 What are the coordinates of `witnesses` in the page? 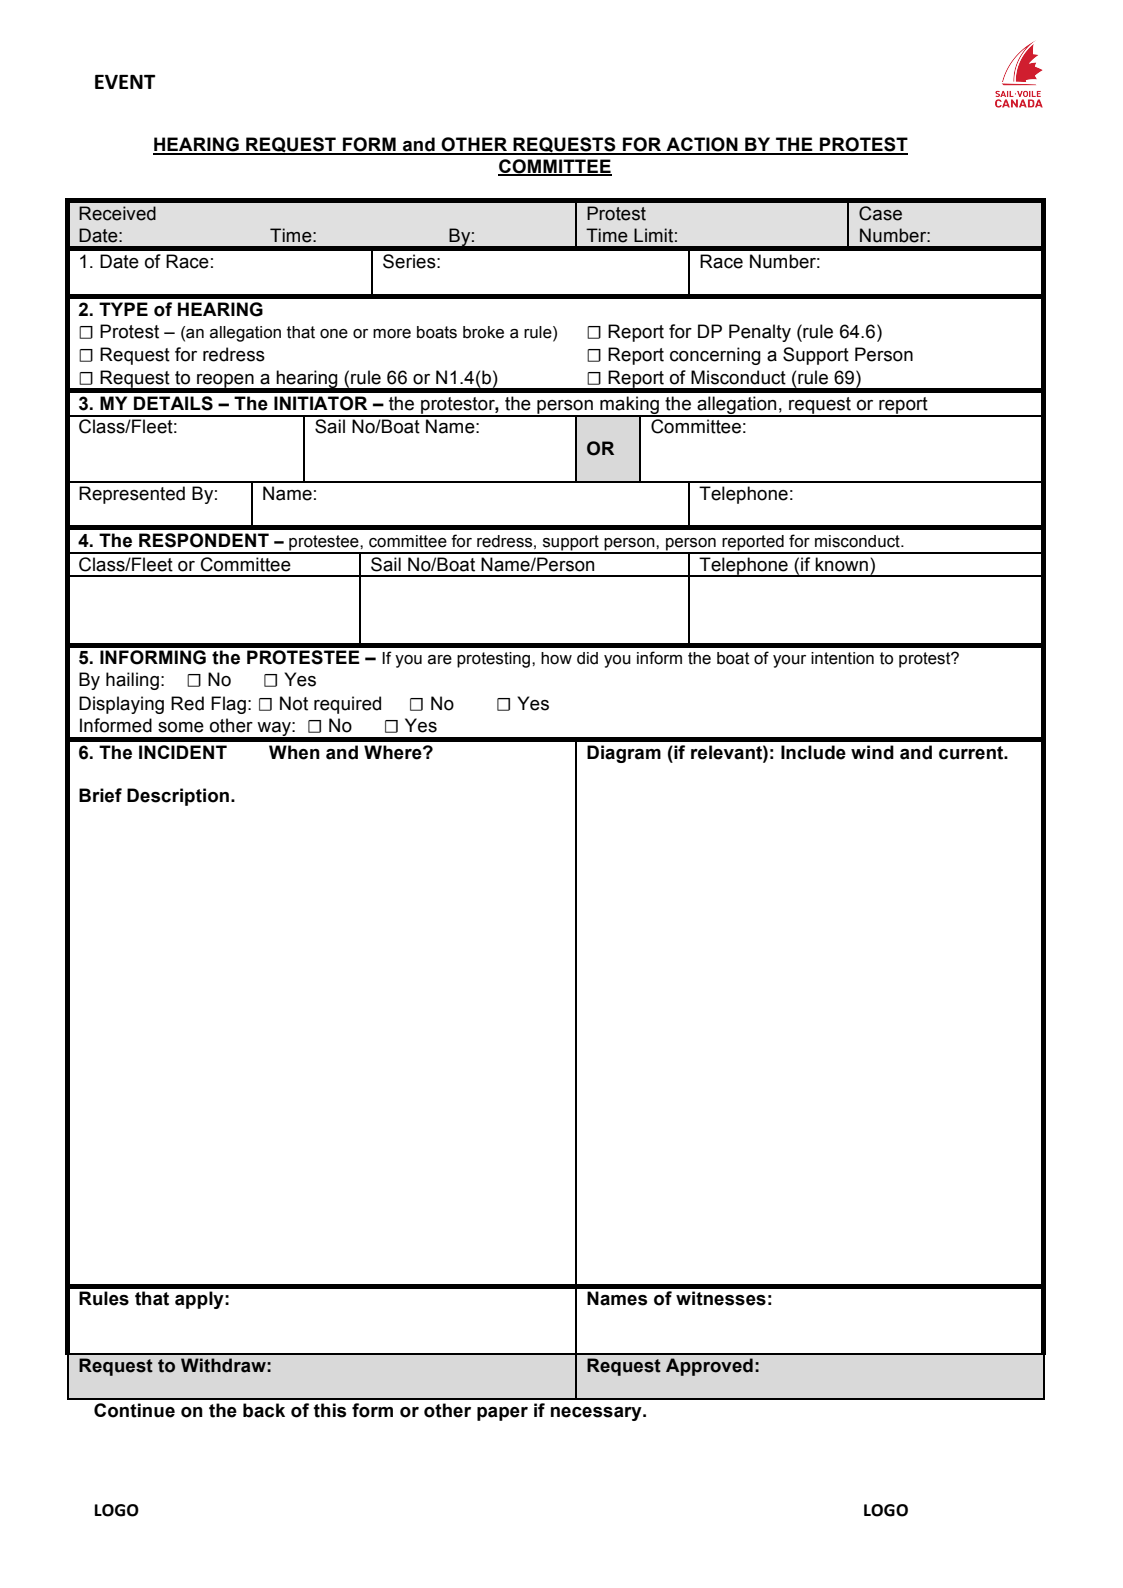 It's located at (721, 1298).
